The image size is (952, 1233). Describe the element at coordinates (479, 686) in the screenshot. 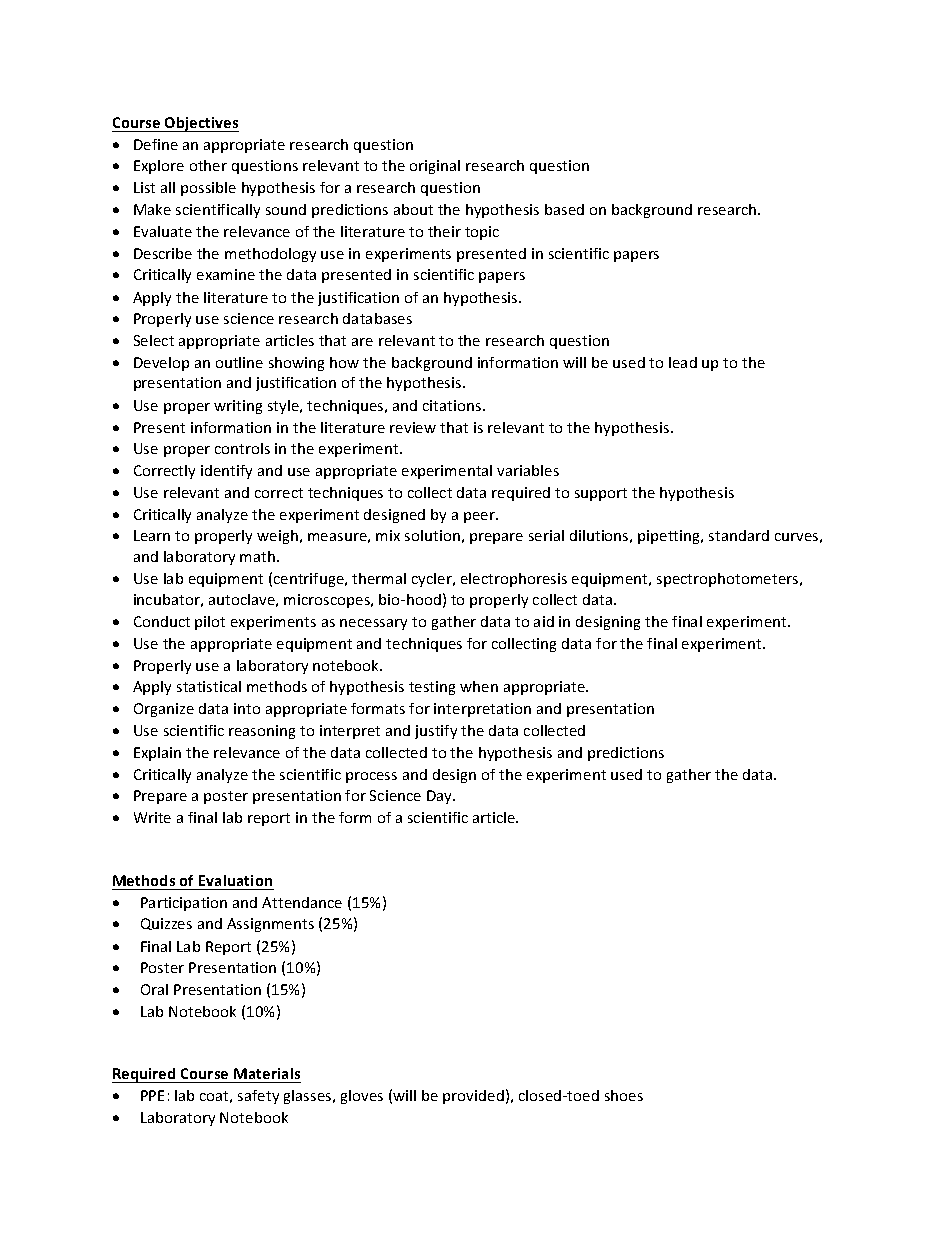

I see `when` at that location.
